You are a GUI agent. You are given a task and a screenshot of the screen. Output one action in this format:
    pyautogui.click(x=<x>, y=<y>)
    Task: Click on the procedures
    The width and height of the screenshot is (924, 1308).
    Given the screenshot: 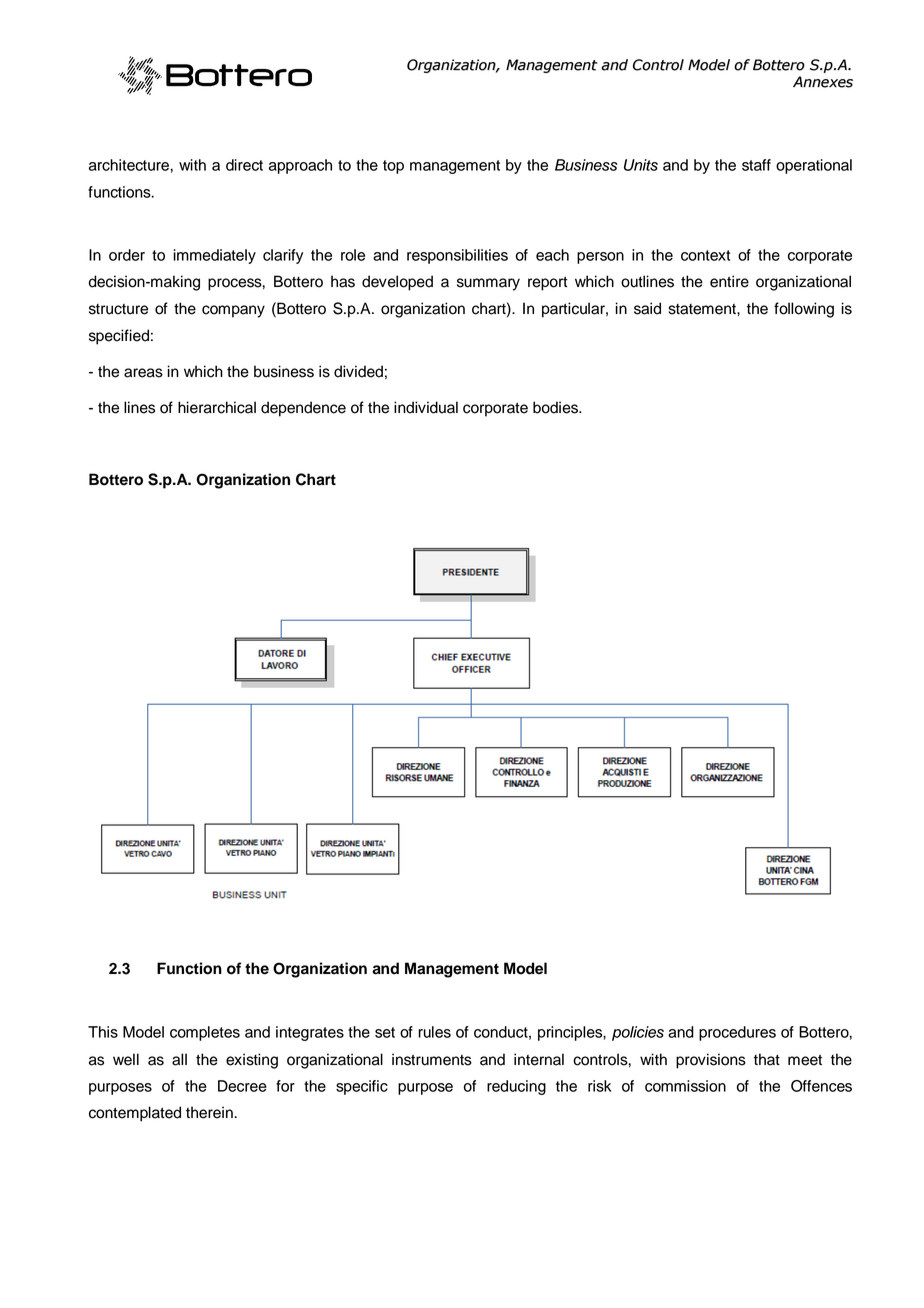 What is the action you would take?
    pyautogui.click(x=737, y=1033)
